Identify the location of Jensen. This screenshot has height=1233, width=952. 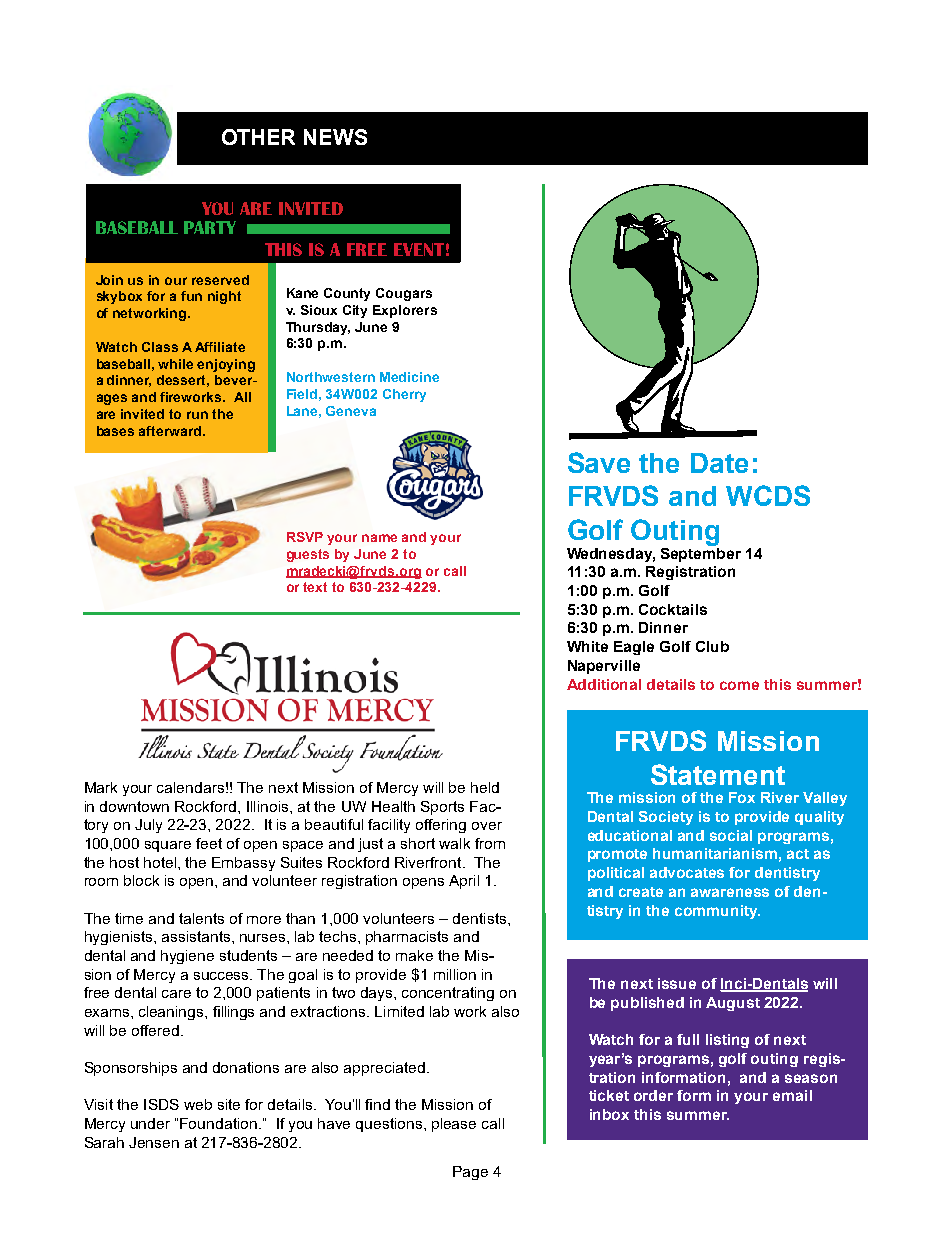
(154, 1142).
